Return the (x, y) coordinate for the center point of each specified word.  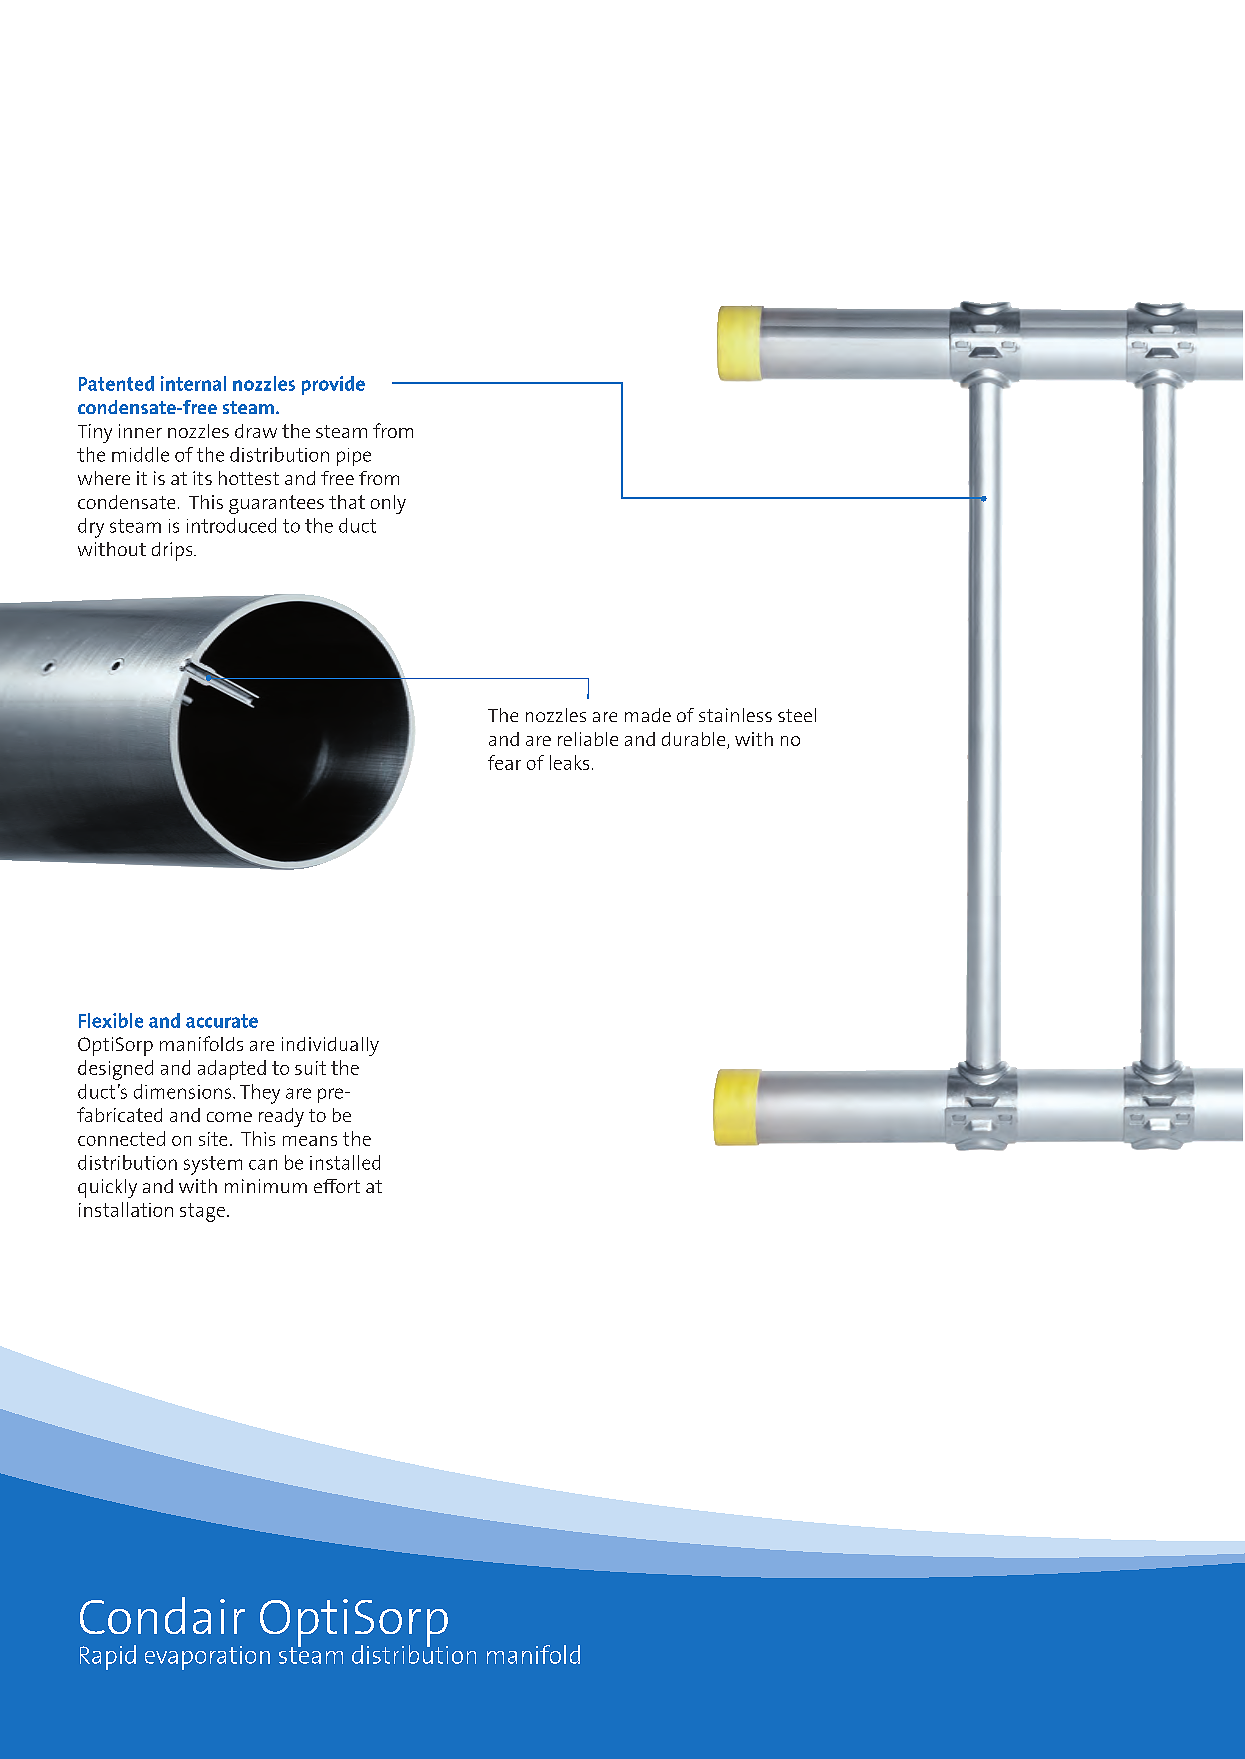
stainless (735, 715)
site (213, 1139)
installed (345, 1162)
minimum (266, 1186)
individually (330, 1046)
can (263, 1164)
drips (173, 551)
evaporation (207, 1658)
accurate (222, 1021)
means (310, 1141)
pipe (354, 457)
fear (504, 762)
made (648, 715)
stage (202, 1212)
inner (140, 431)
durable (695, 740)
